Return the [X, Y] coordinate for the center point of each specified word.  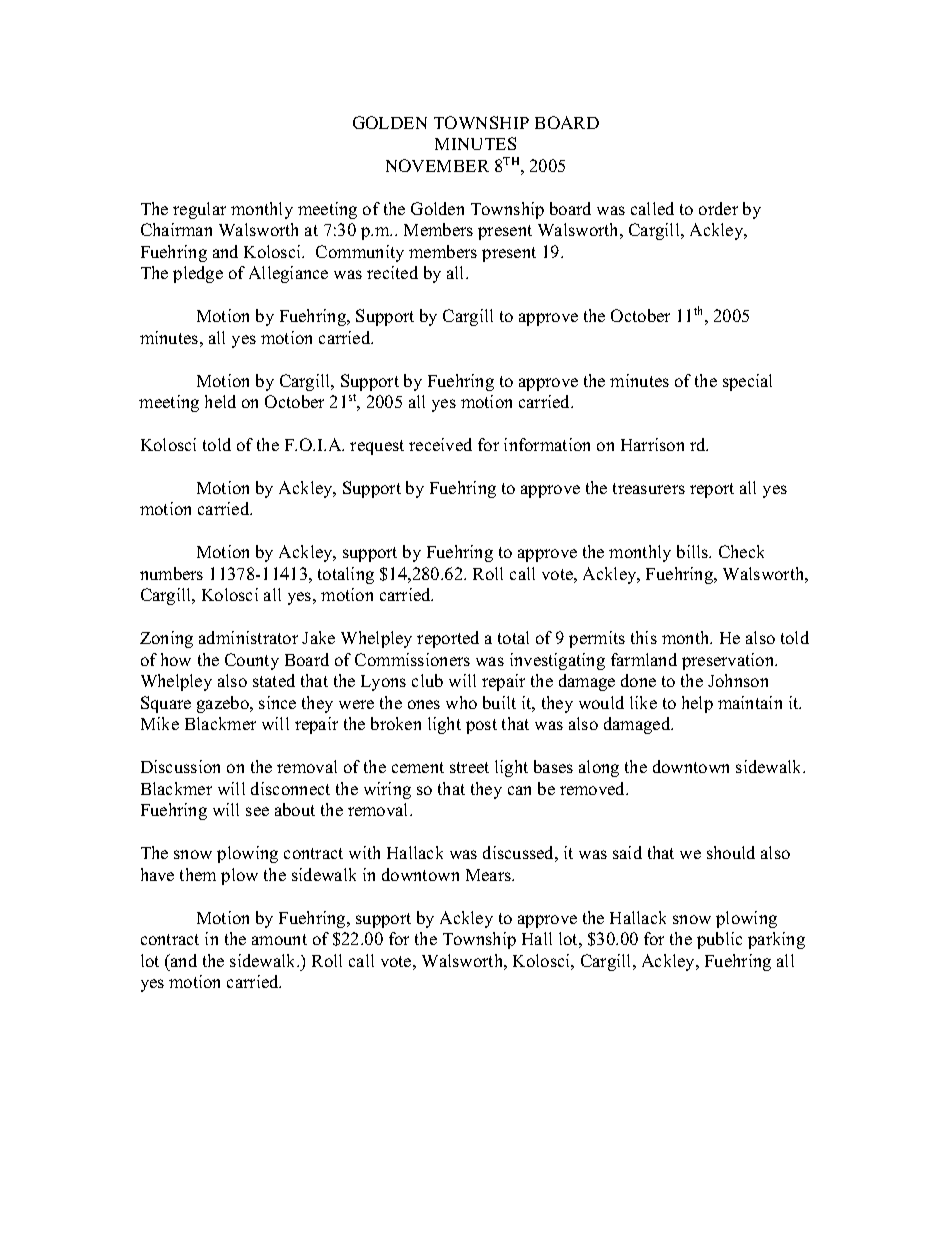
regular [199, 210]
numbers [171, 573]
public [719, 940]
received [440, 444]
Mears [489, 875]
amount [279, 939]
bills [694, 551]
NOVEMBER [437, 165]
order [718, 208]
